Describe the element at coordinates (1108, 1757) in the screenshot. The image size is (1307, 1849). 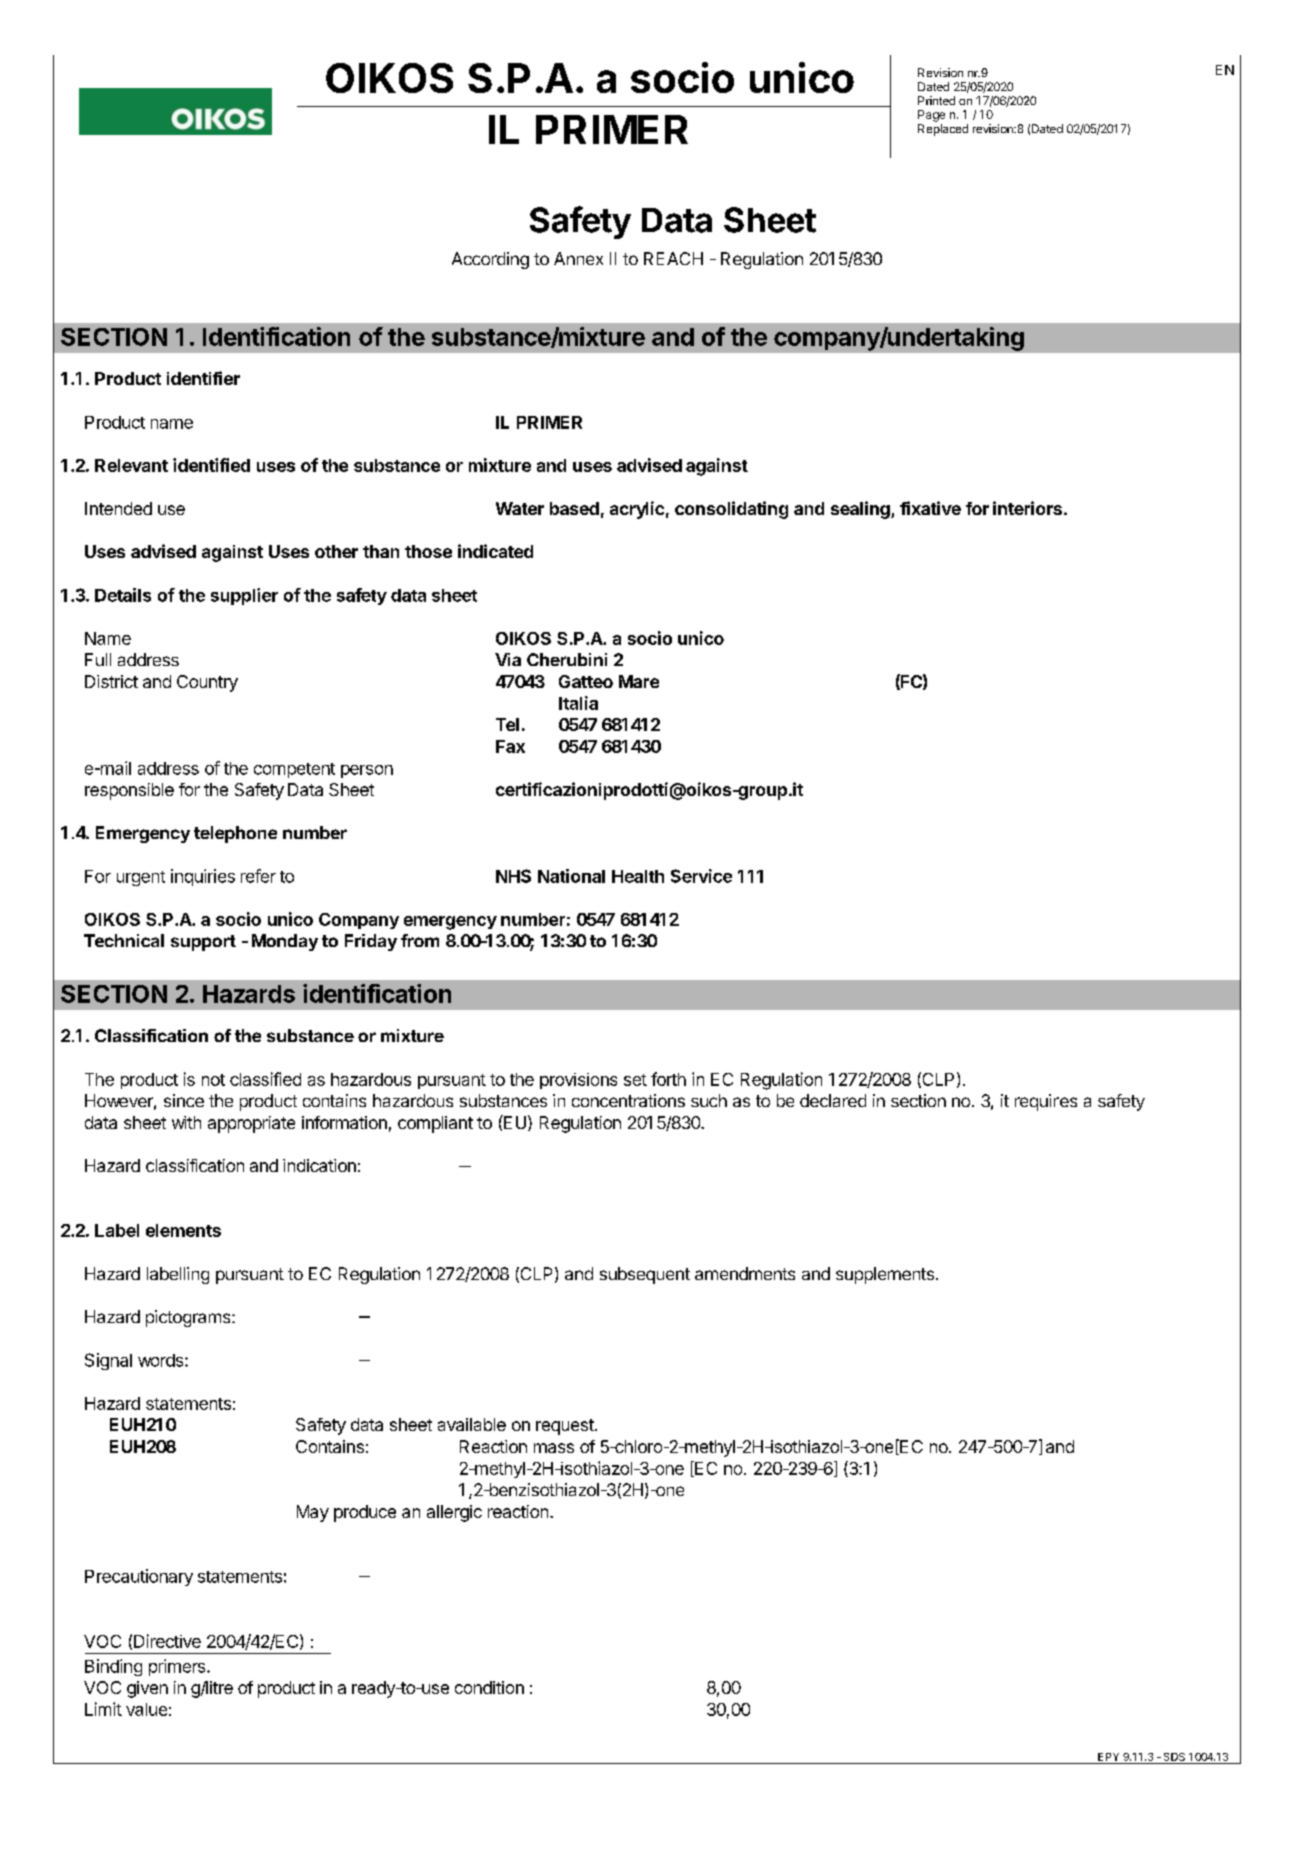
I see `EPY` at that location.
